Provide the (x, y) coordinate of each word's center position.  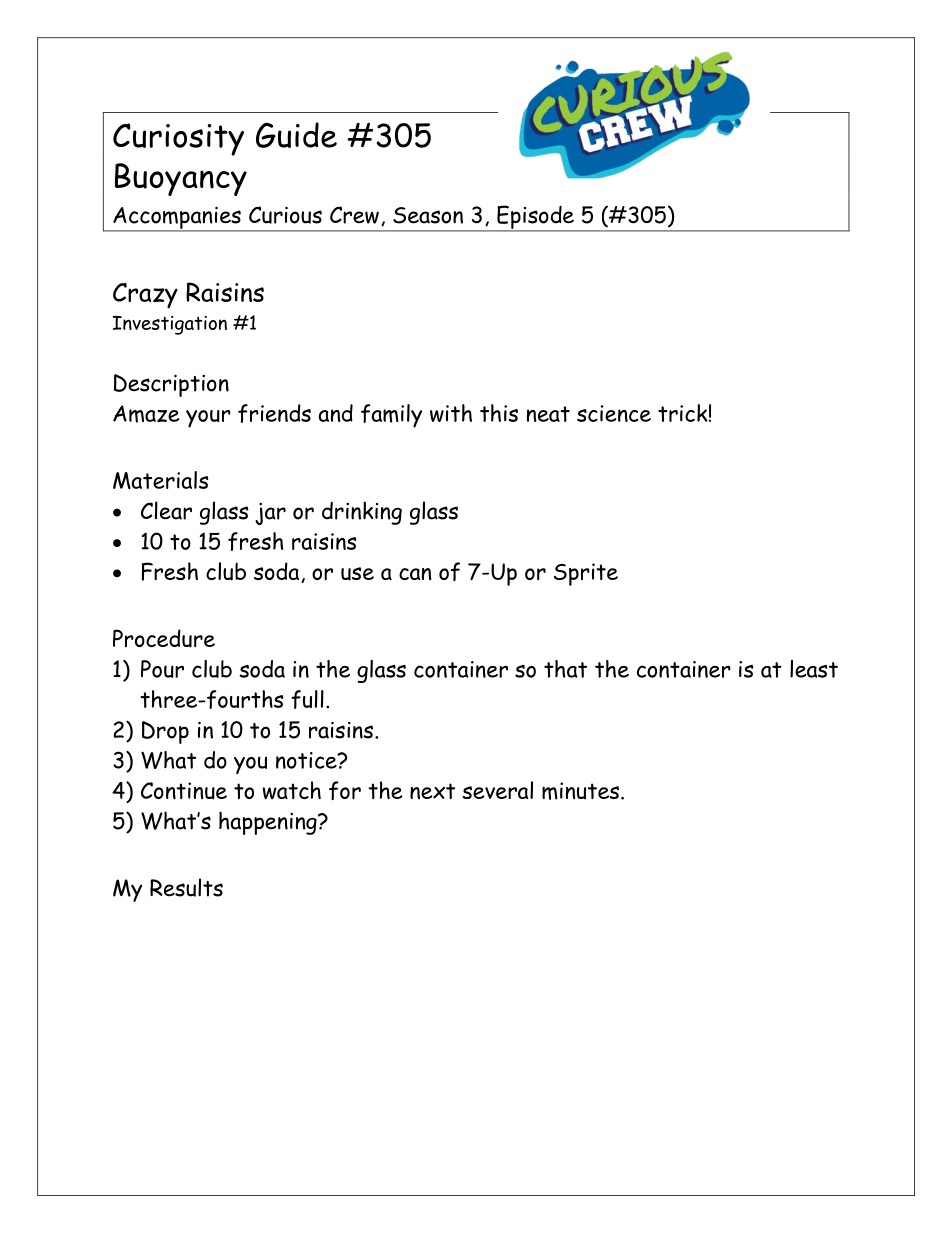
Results (186, 887)
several (498, 790)
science (614, 413)
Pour (162, 669)
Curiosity (178, 139)
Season (428, 215)
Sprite (586, 574)
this (499, 413)
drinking (362, 513)
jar (270, 514)
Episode (535, 218)
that (565, 669)
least (814, 669)
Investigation (170, 325)
